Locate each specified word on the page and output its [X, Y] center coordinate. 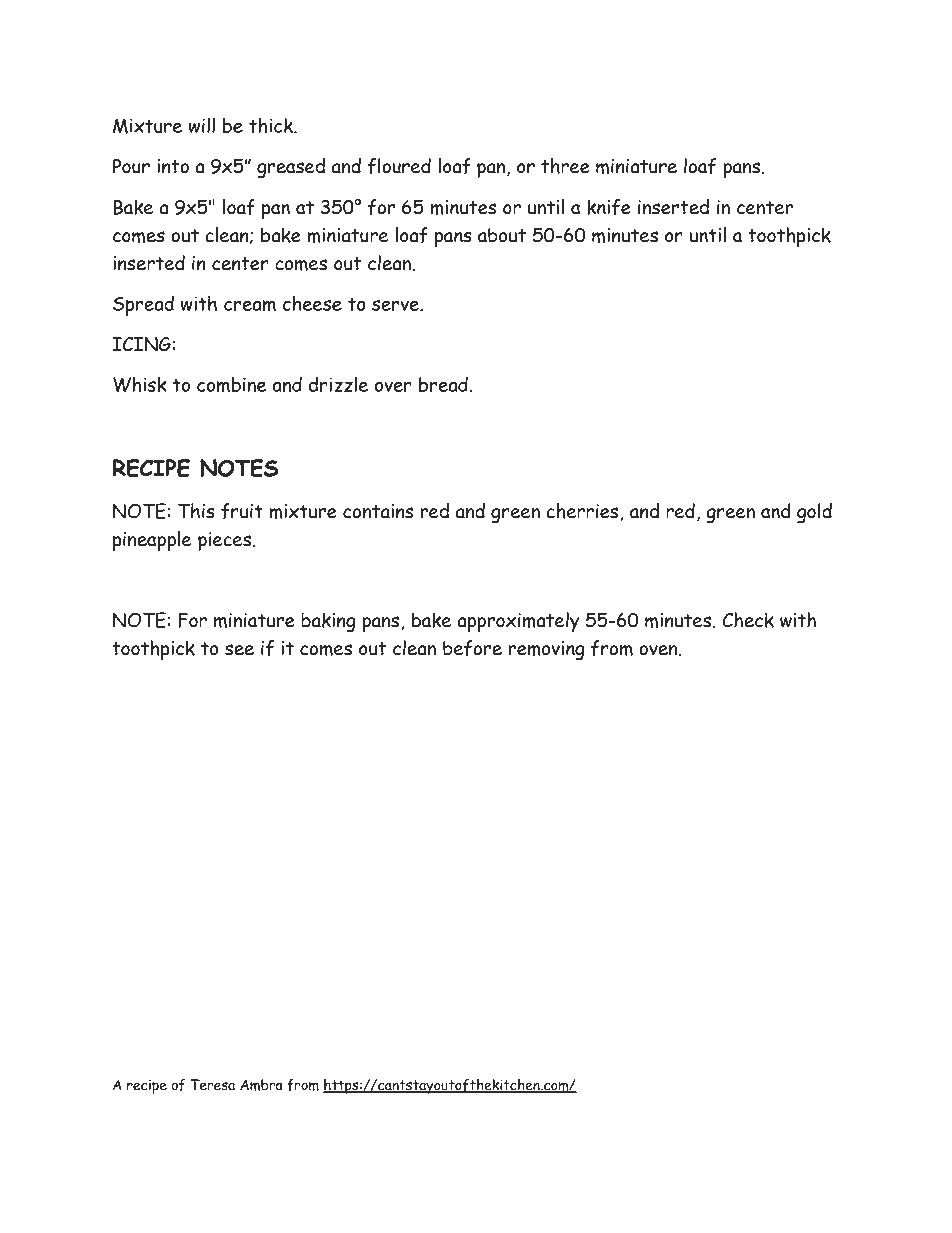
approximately [518, 622]
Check [748, 620]
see [239, 650]
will [201, 125]
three [565, 166]
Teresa [212, 1085]
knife [609, 207]
